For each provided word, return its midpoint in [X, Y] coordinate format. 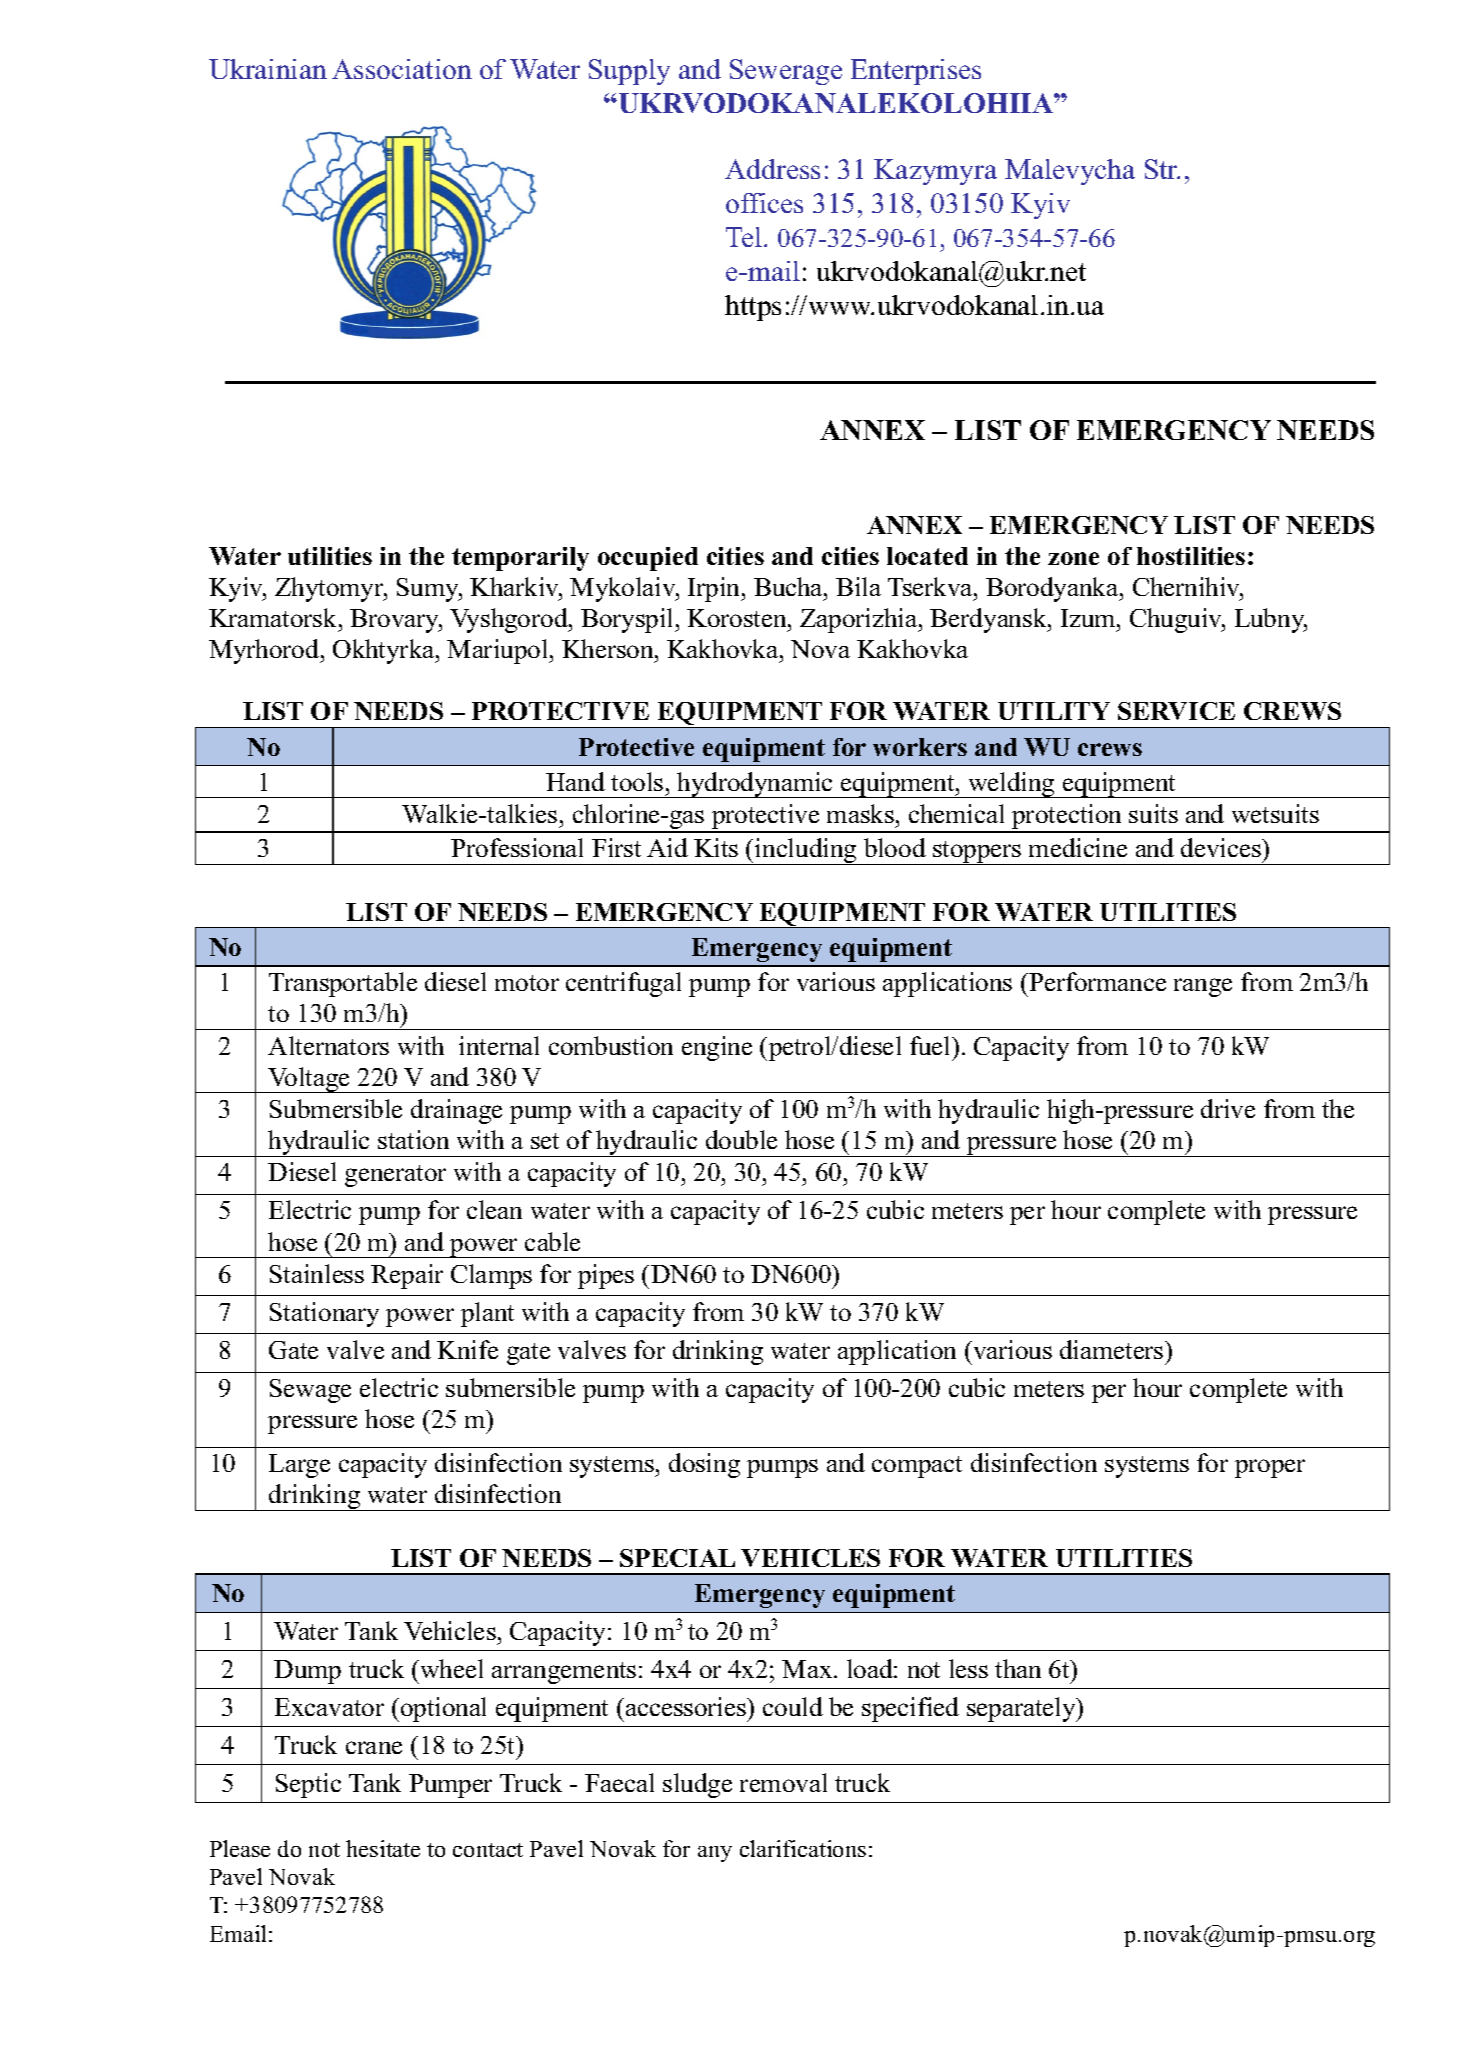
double [741, 1139]
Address [772, 169]
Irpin [715, 589]
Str [1162, 169]
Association [402, 69]
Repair [407, 1276]
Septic [308, 1785]
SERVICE [1176, 711]
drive [1228, 1108]
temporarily [520, 559]
